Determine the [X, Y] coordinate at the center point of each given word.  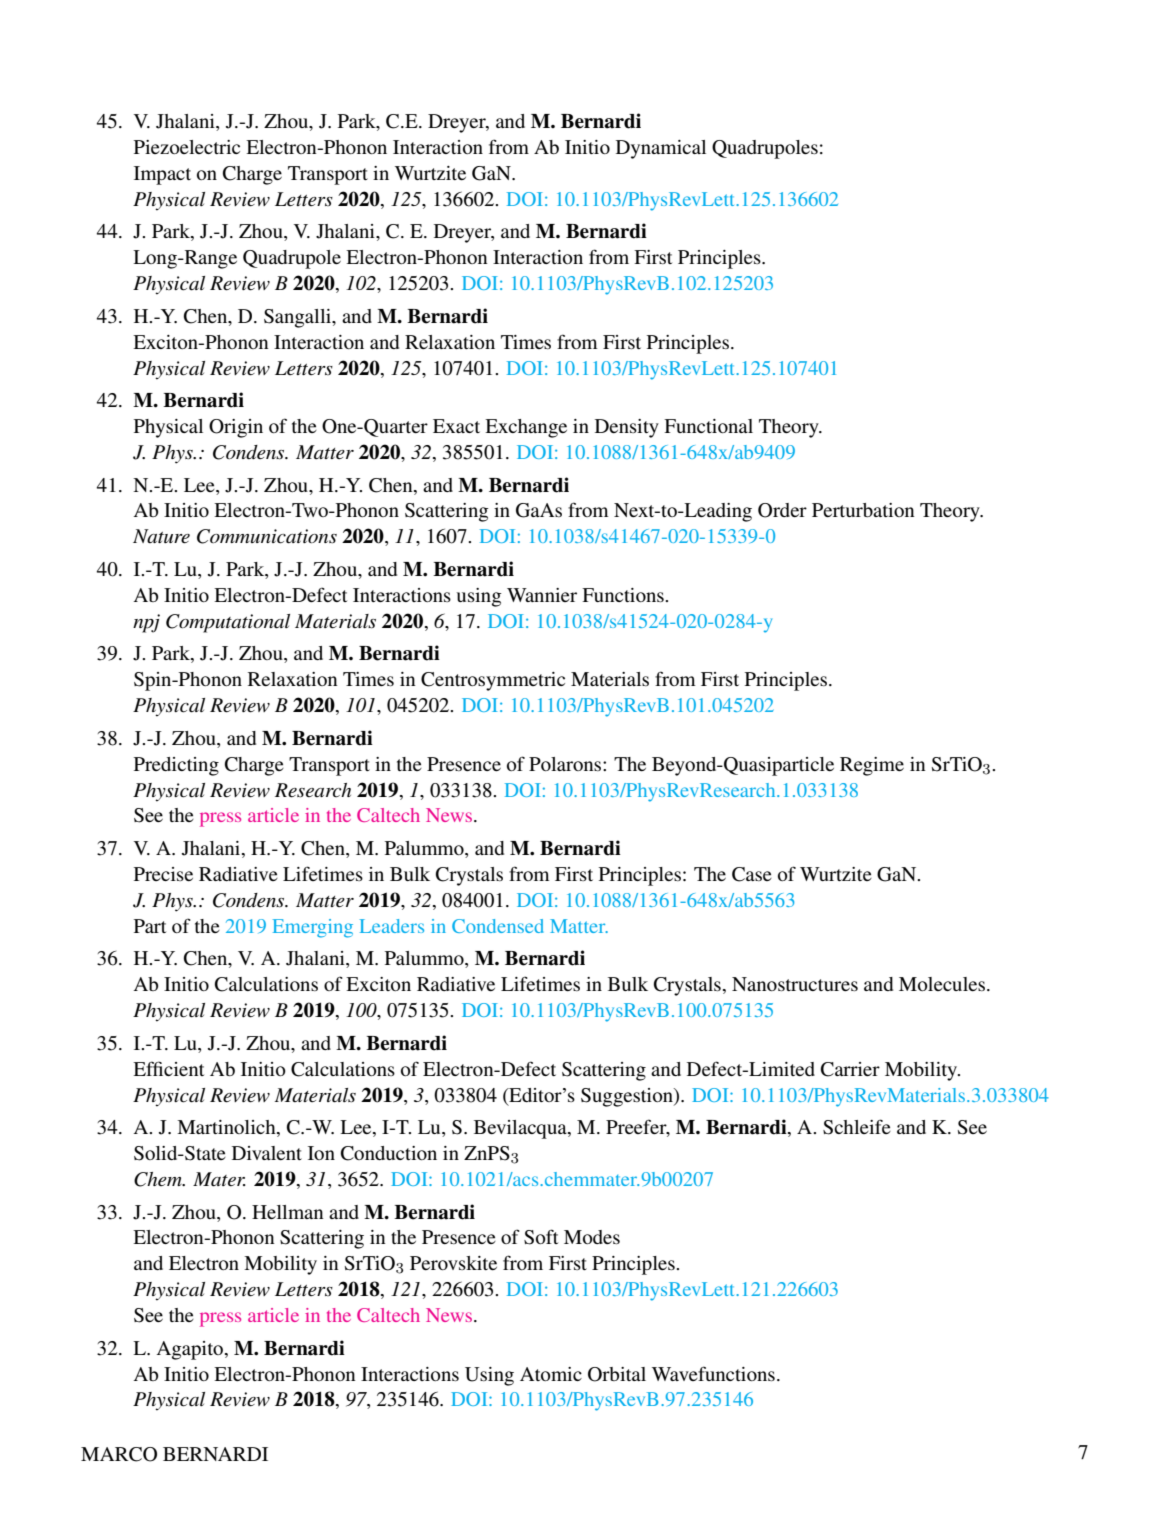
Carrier [850, 1069]
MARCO [119, 1454]
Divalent [267, 1153]
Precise [163, 874]
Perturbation [863, 510]
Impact [162, 175]
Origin [236, 428]
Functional [708, 426]
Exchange [526, 428]
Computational [228, 623]
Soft [541, 1237]
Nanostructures [795, 984]
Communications [267, 536]
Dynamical [661, 149]
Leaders [392, 926]
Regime [872, 766]
